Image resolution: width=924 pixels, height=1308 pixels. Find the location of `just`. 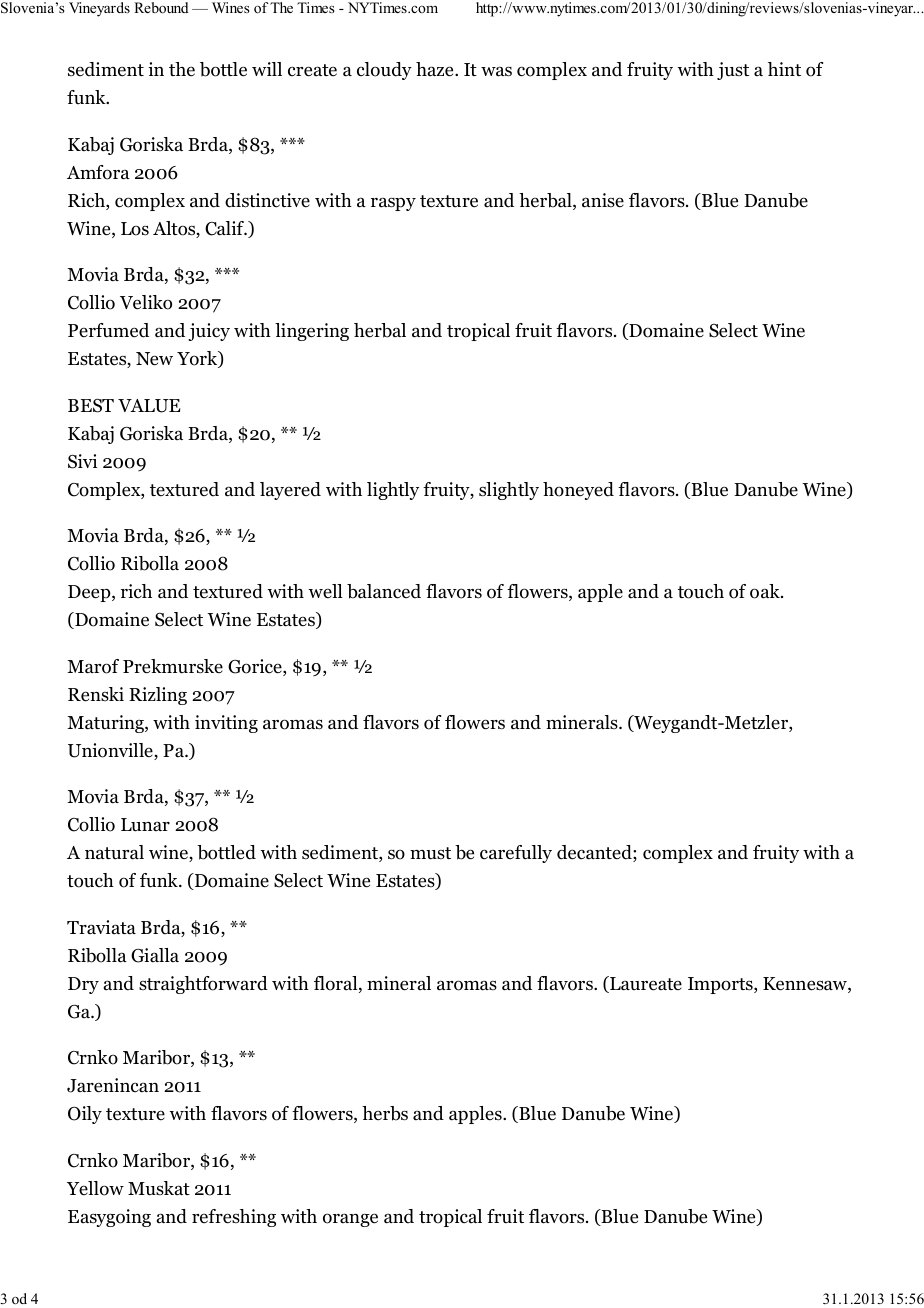

just is located at coordinates (733, 71).
